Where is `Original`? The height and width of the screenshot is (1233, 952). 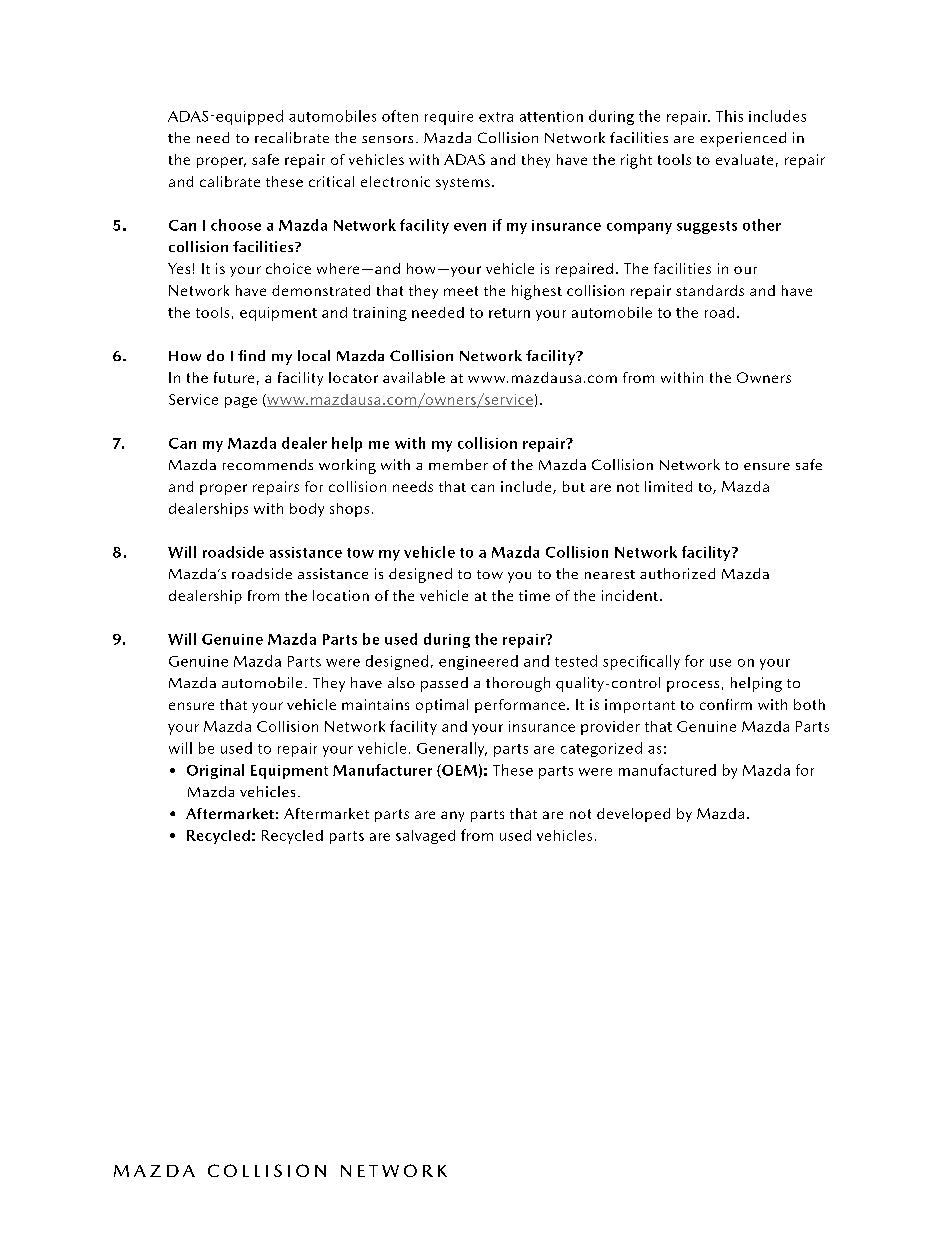
Original is located at coordinates (215, 771).
